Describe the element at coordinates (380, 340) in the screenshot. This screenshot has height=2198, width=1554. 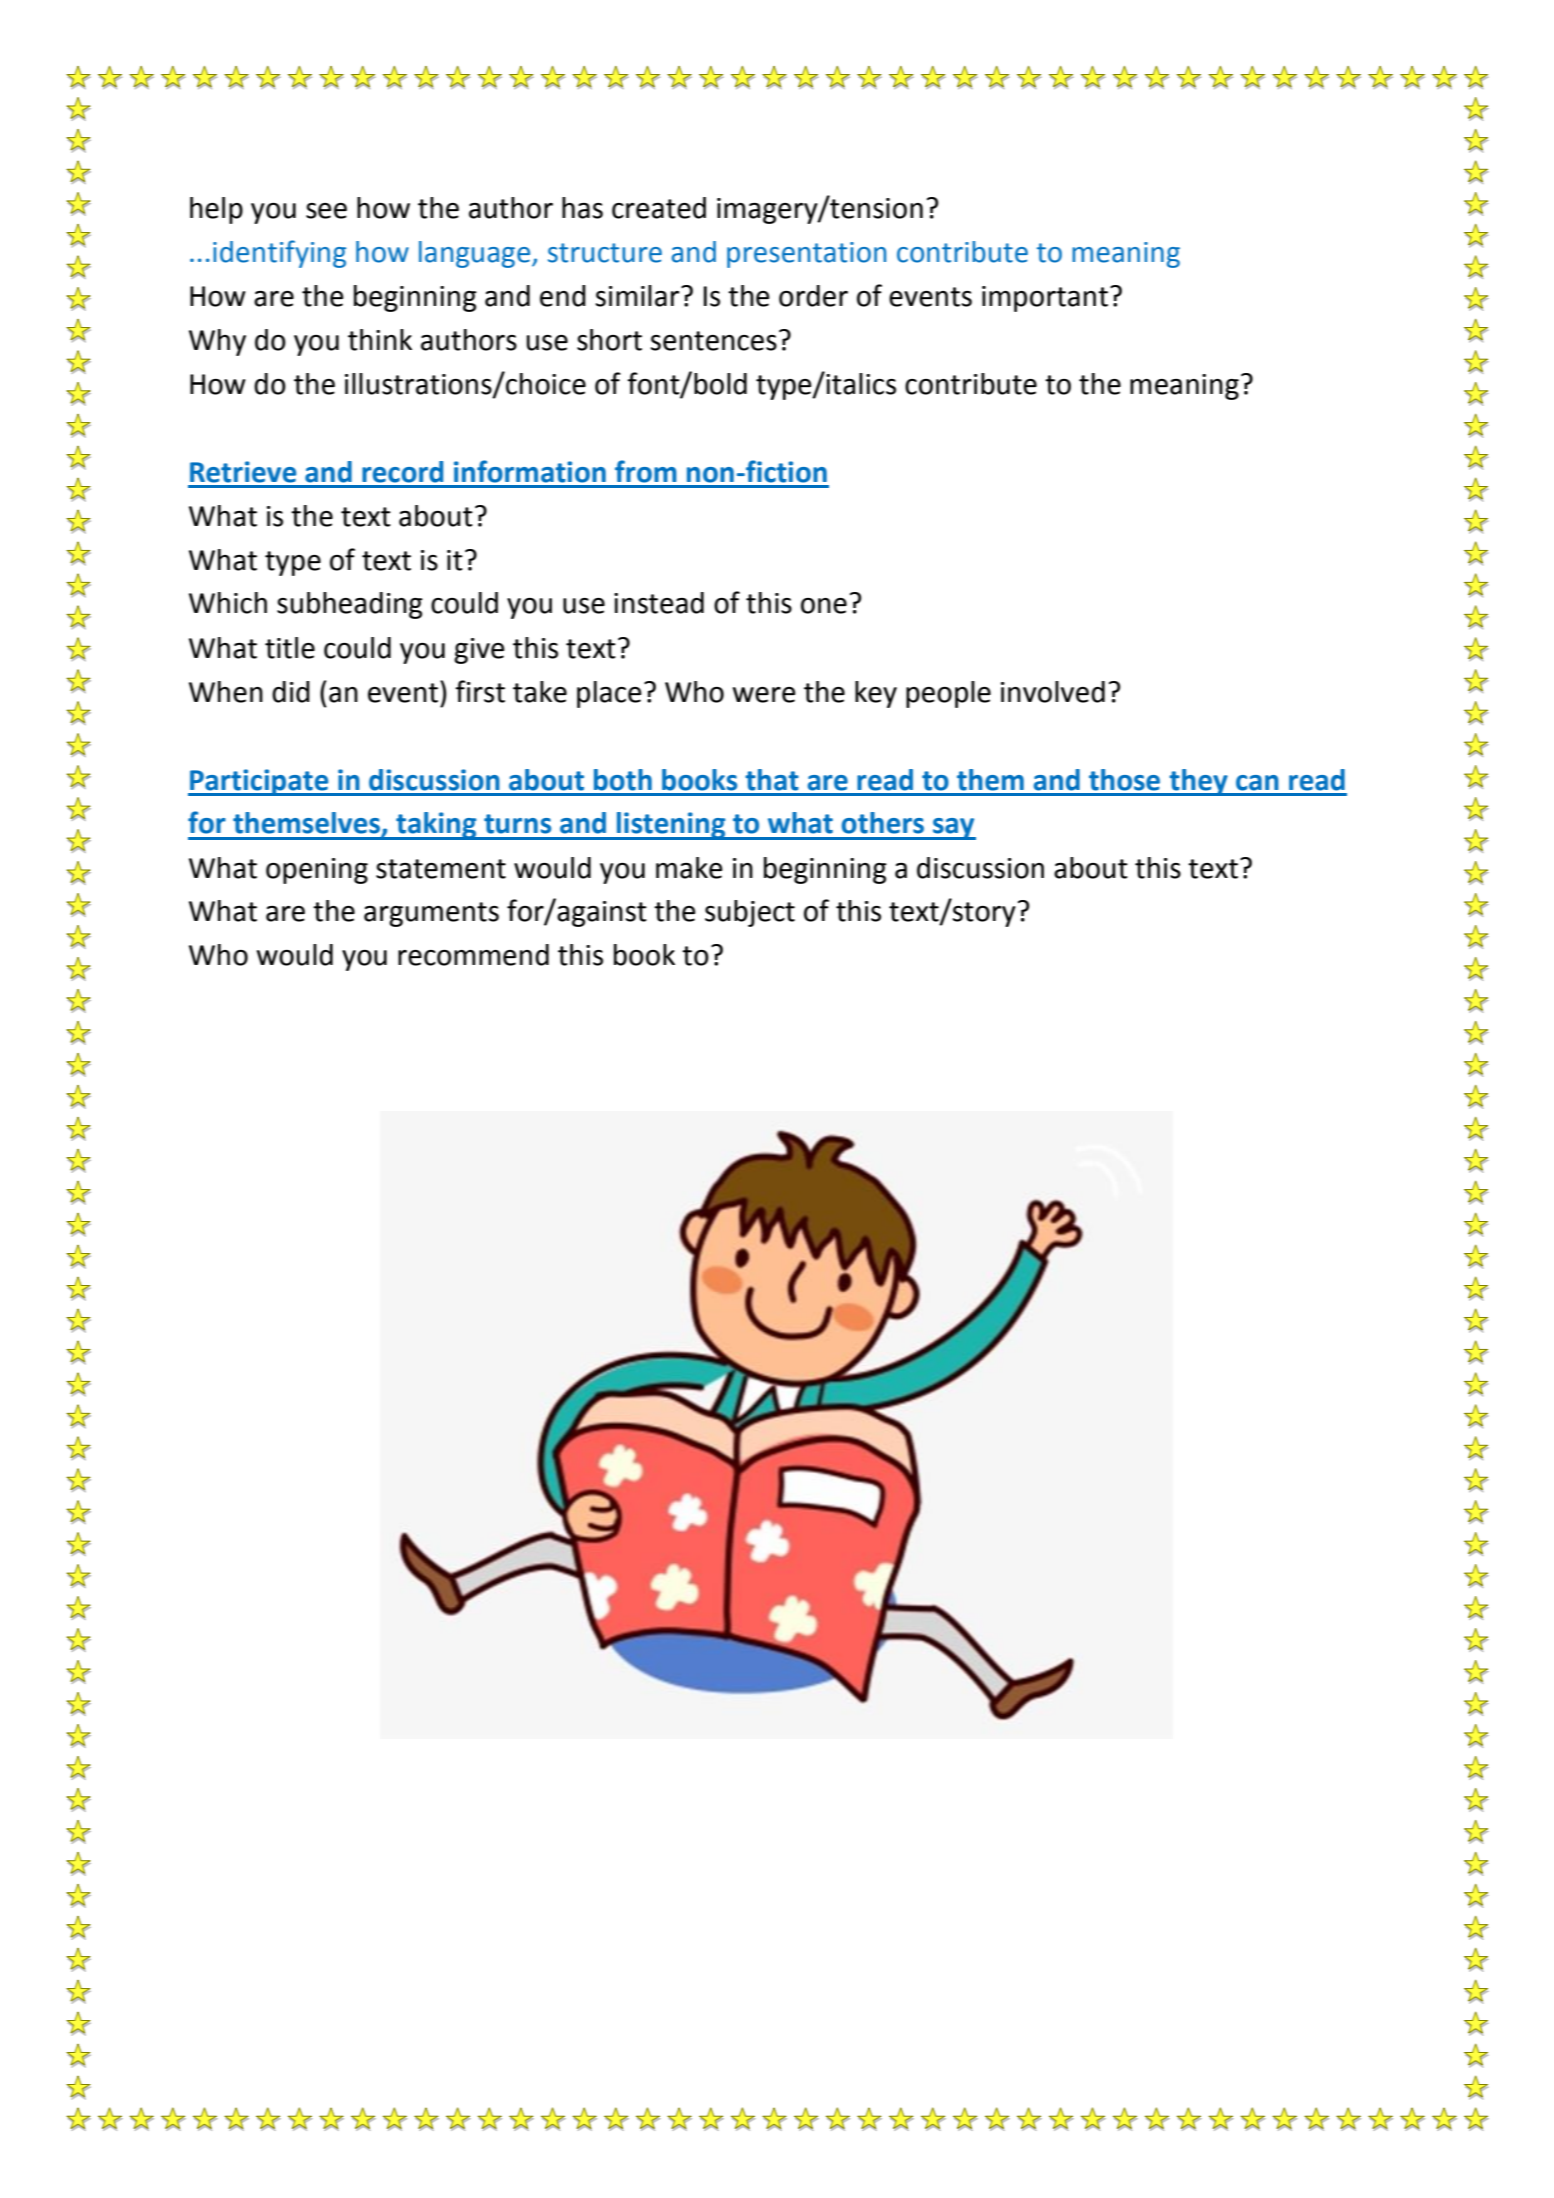
I see `think` at that location.
